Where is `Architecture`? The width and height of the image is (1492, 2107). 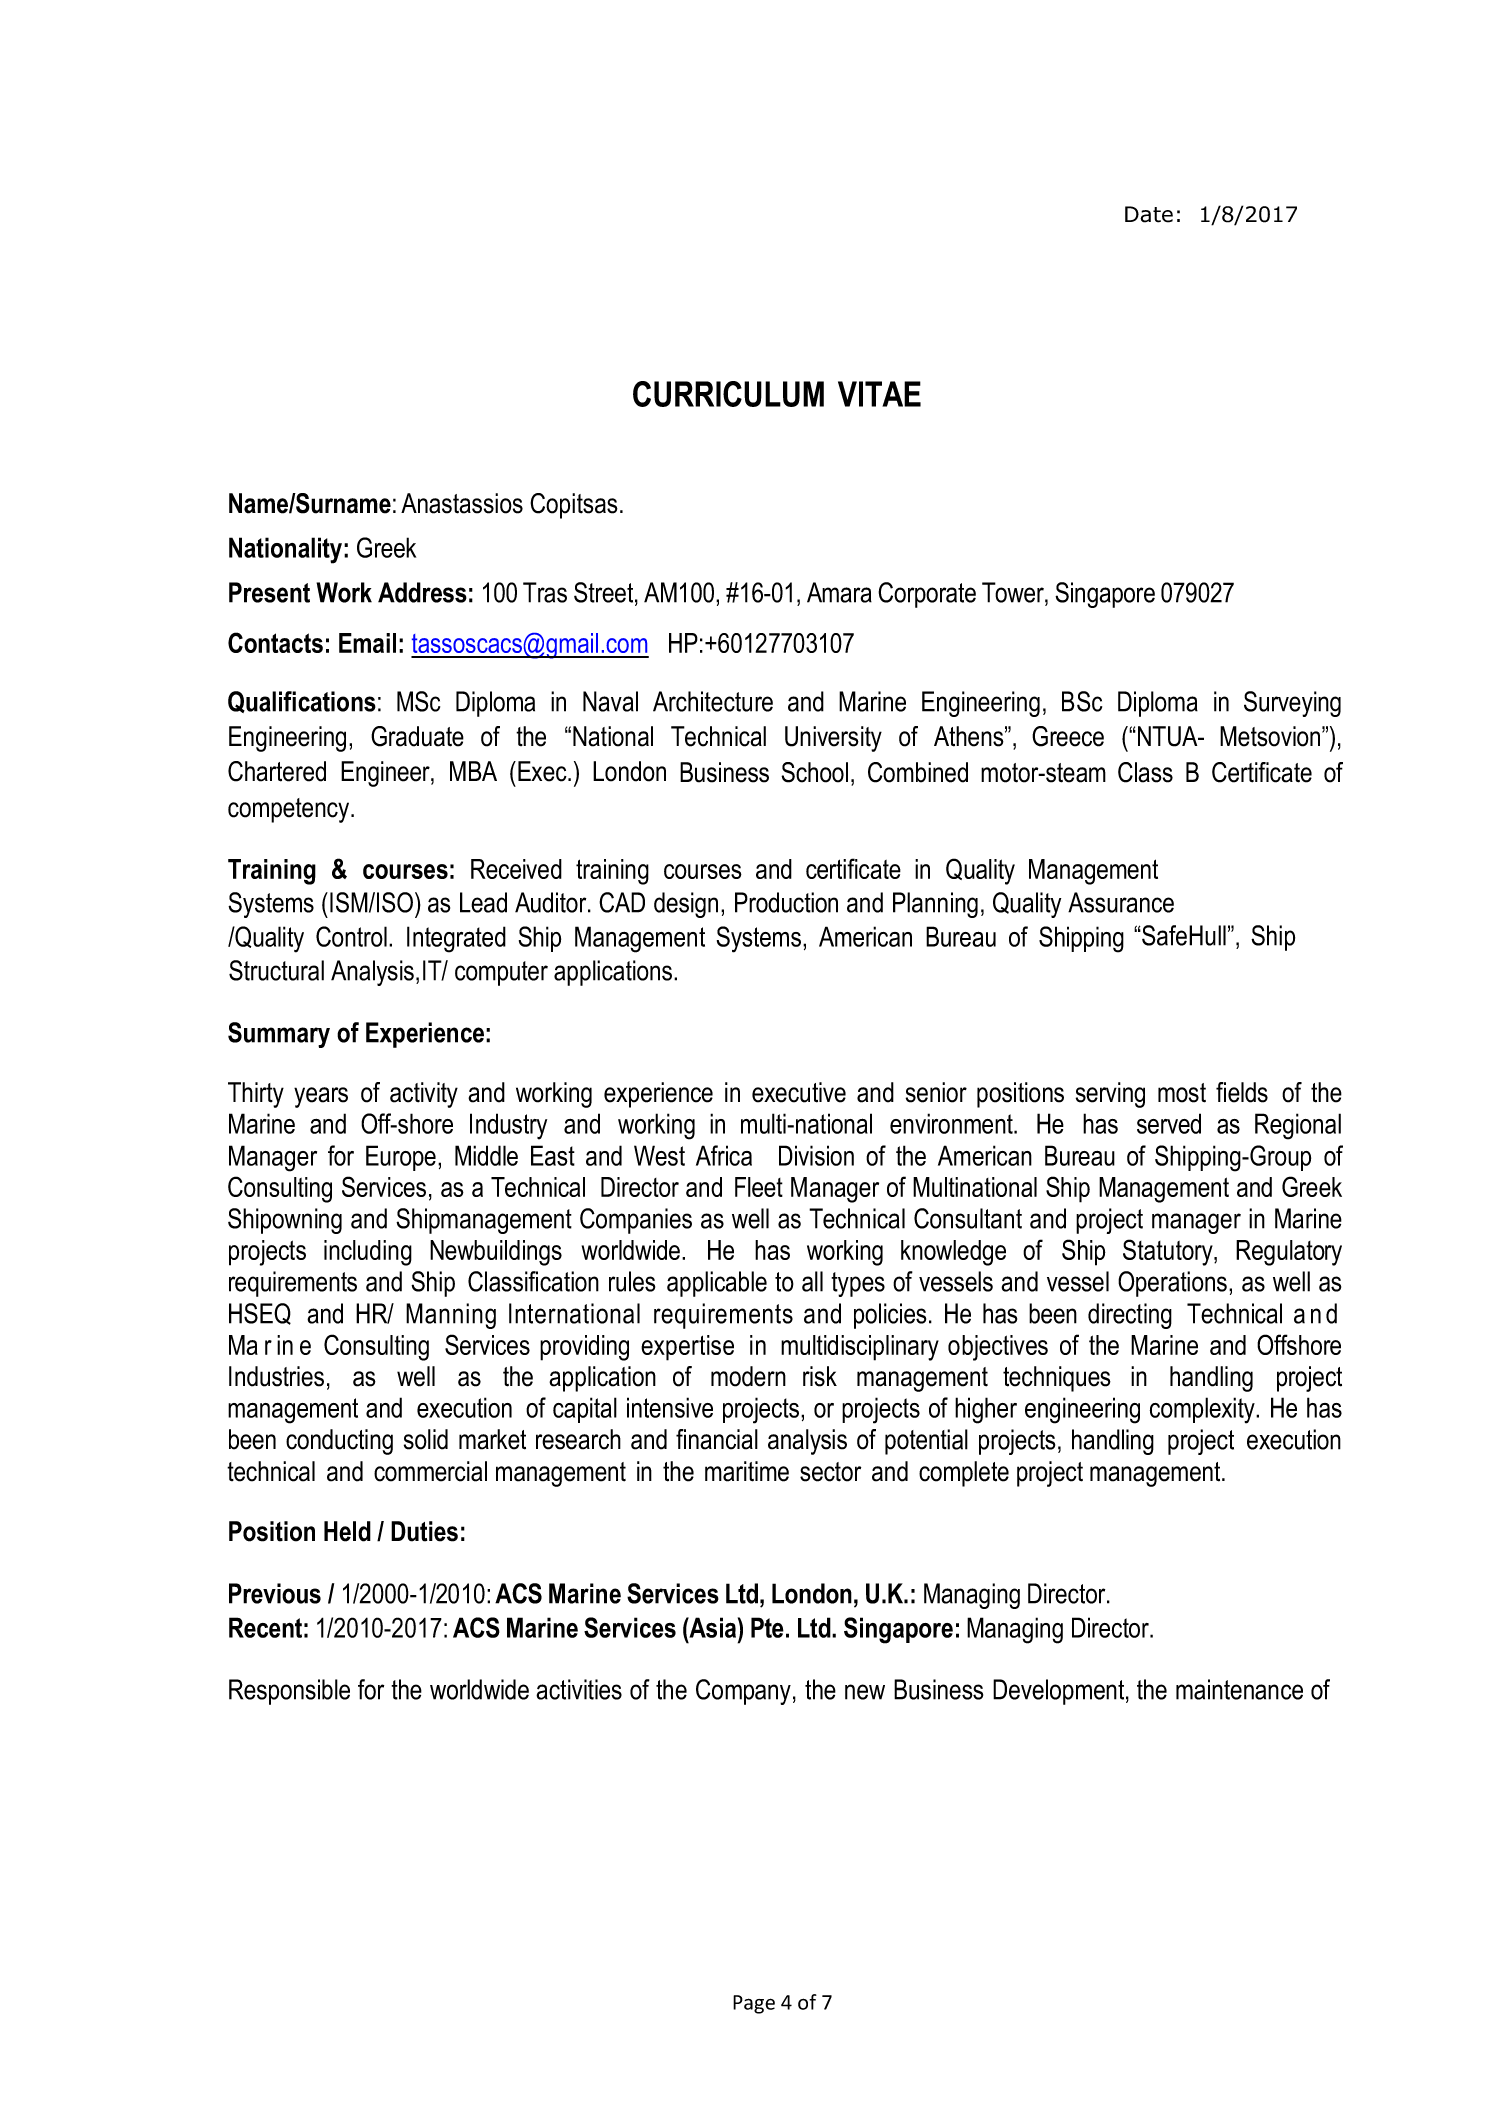
Architecture is located at coordinates (713, 701).
